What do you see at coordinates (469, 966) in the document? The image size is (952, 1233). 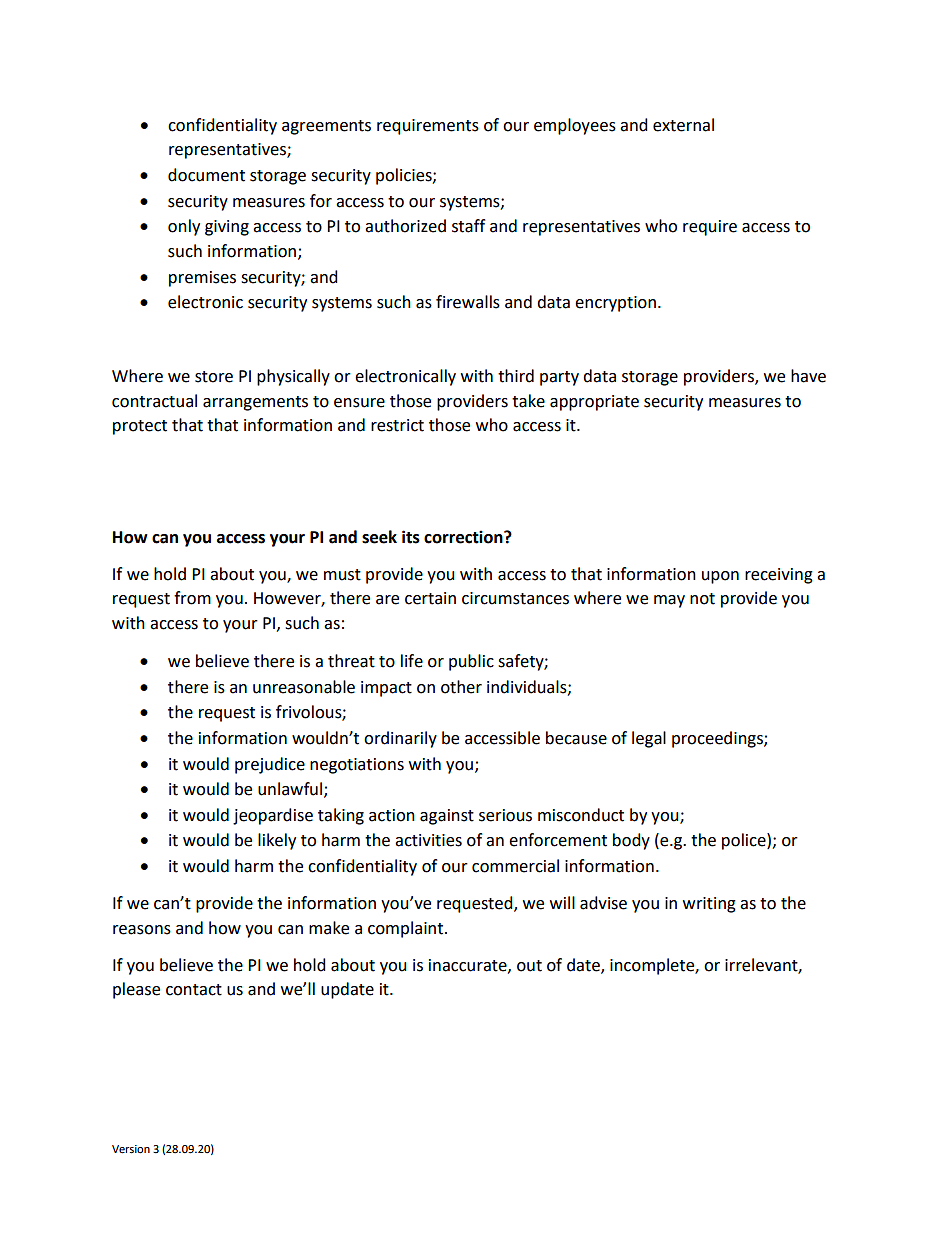 I see `inaccurate` at bounding box center [469, 966].
